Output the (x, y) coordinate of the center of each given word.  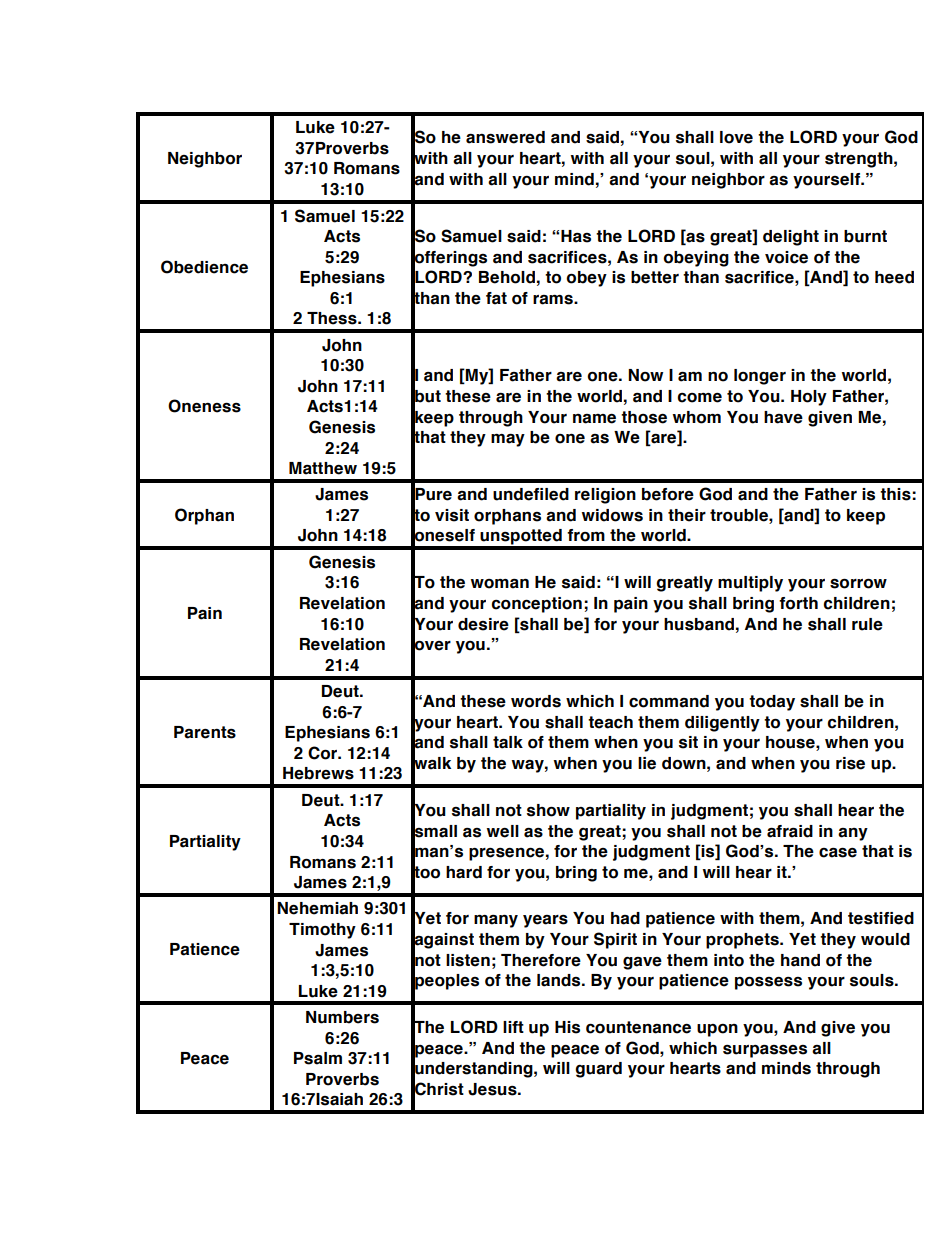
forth (798, 603)
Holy (809, 398)
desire (483, 624)
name (594, 419)
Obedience (204, 267)
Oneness (204, 406)
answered (505, 137)
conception (537, 605)
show (548, 810)
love (736, 137)
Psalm (318, 1058)
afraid (790, 831)
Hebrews (318, 773)
